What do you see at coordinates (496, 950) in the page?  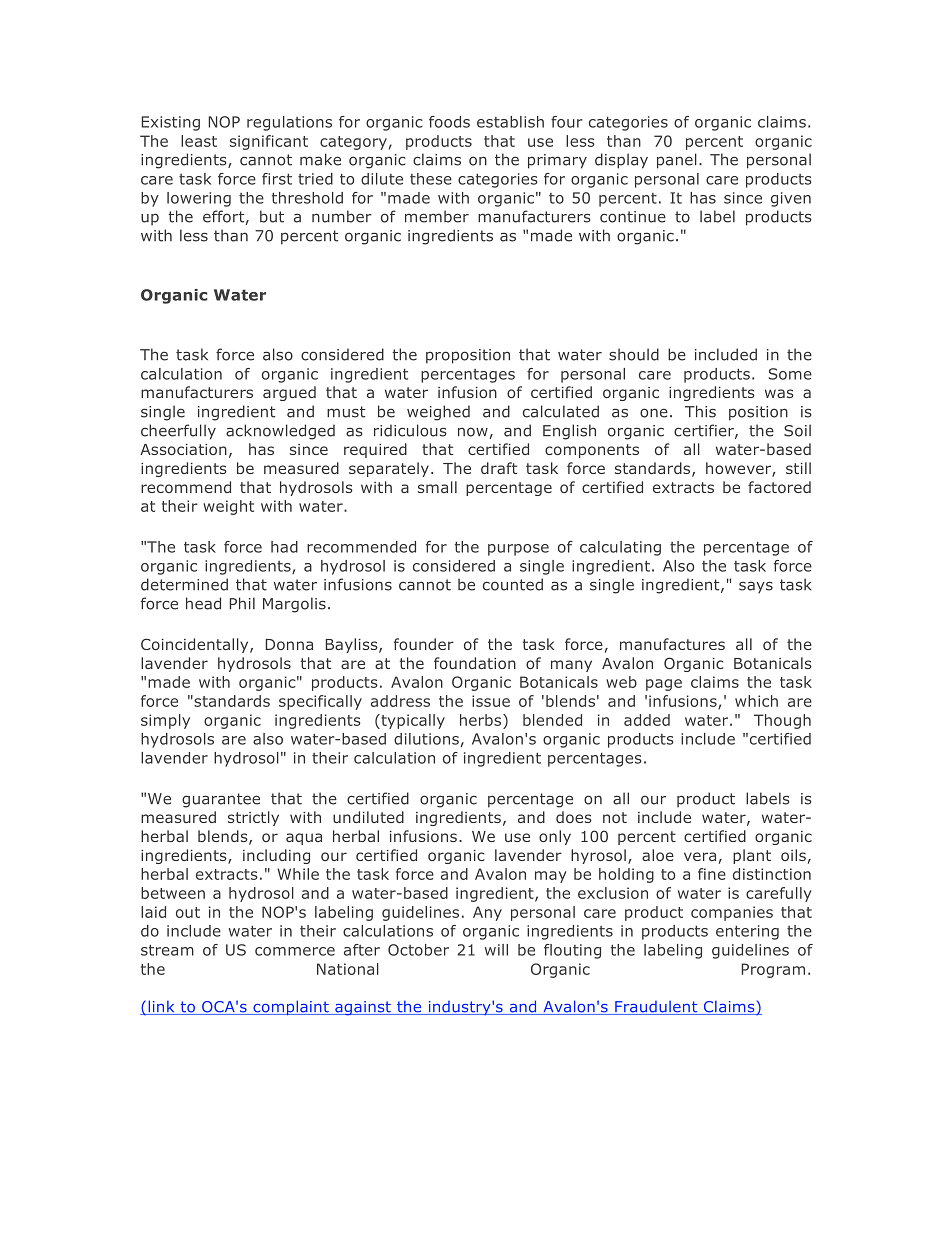 I see `will` at bounding box center [496, 950].
